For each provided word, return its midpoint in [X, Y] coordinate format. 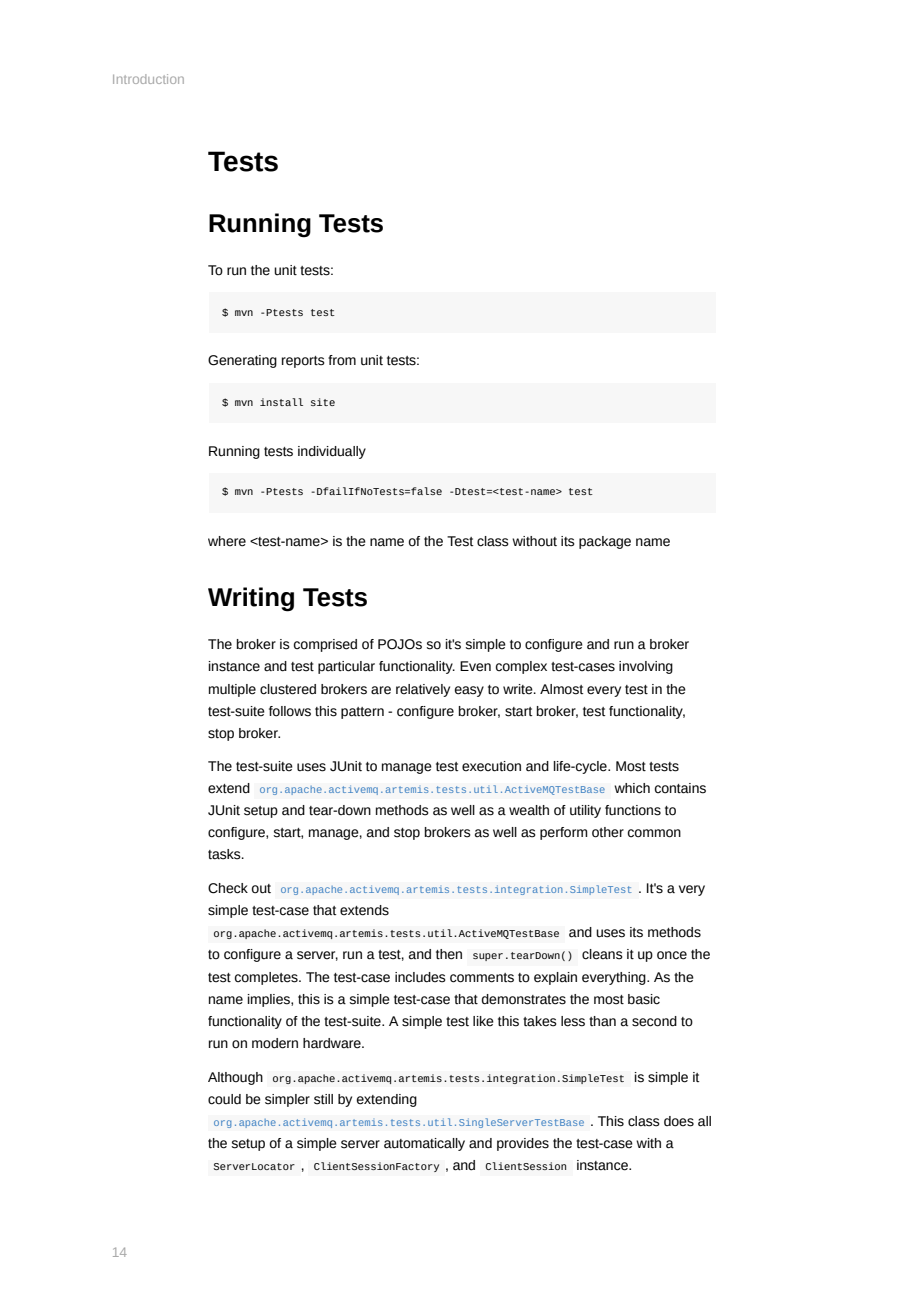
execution [491, 766]
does [679, 1121]
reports [303, 362]
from [342, 360]
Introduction [148, 79]
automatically [424, 1144]
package [605, 542]
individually [332, 452]
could [224, 1099]
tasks [225, 854]
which [632, 788]
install [281, 402]
